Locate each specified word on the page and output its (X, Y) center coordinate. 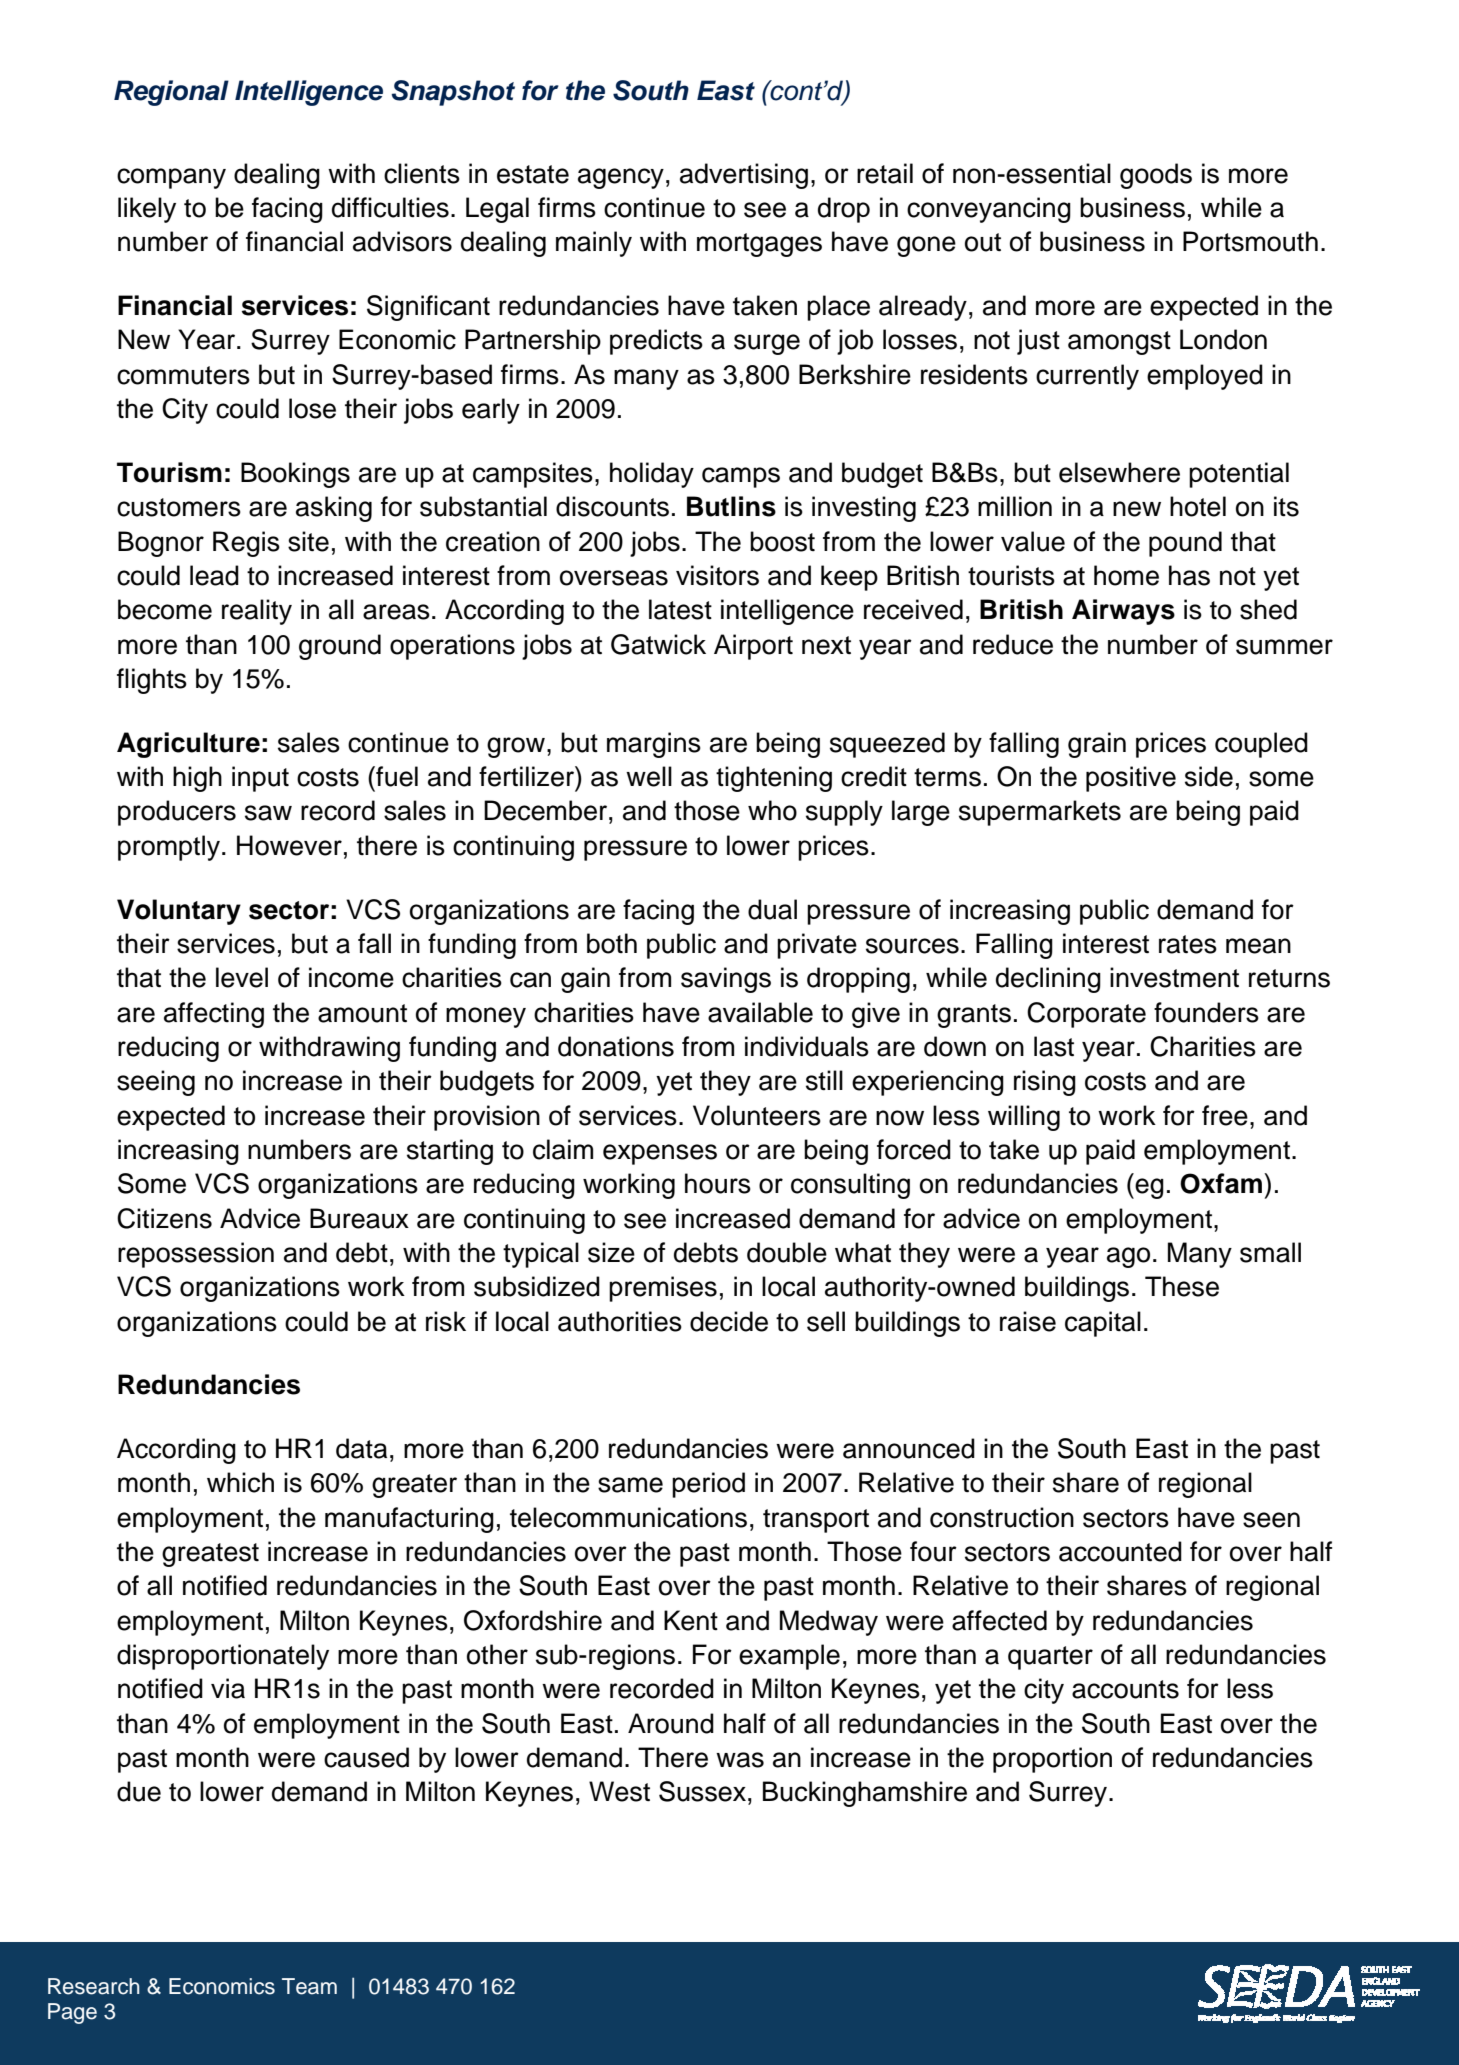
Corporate (1086, 1015)
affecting (214, 1015)
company (171, 178)
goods (1156, 176)
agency (621, 178)
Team (309, 1986)
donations (616, 1046)
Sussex (702, 1791)
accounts (1125, 1689)
